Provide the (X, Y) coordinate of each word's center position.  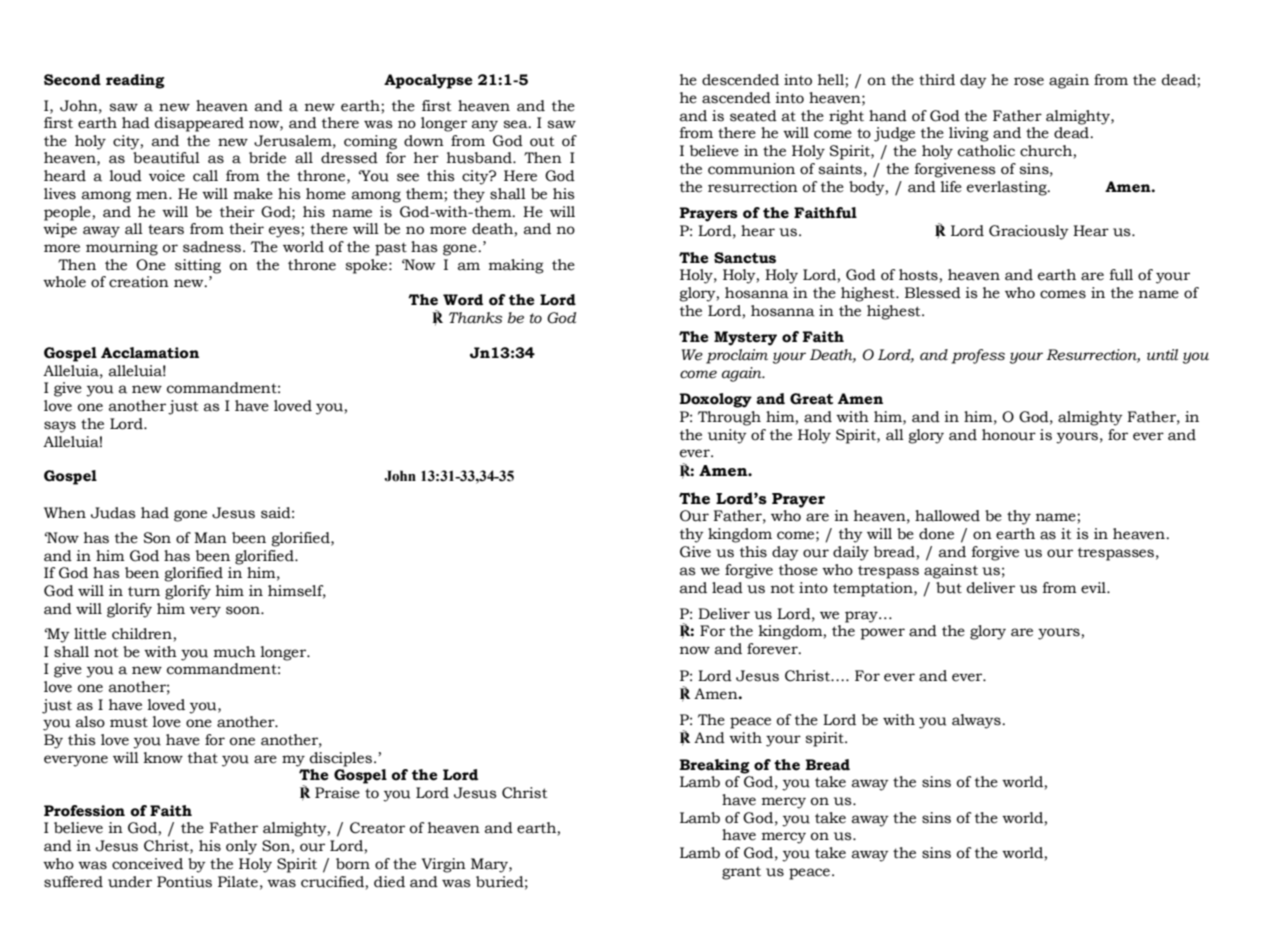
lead (727, 588)
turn (144, 591)
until (1162, 355)
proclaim (737, 356)
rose (1029, 81)
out (542, 141)
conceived (147, 864)
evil (1094, 588)
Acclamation (150, 353)
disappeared (199, 124)
